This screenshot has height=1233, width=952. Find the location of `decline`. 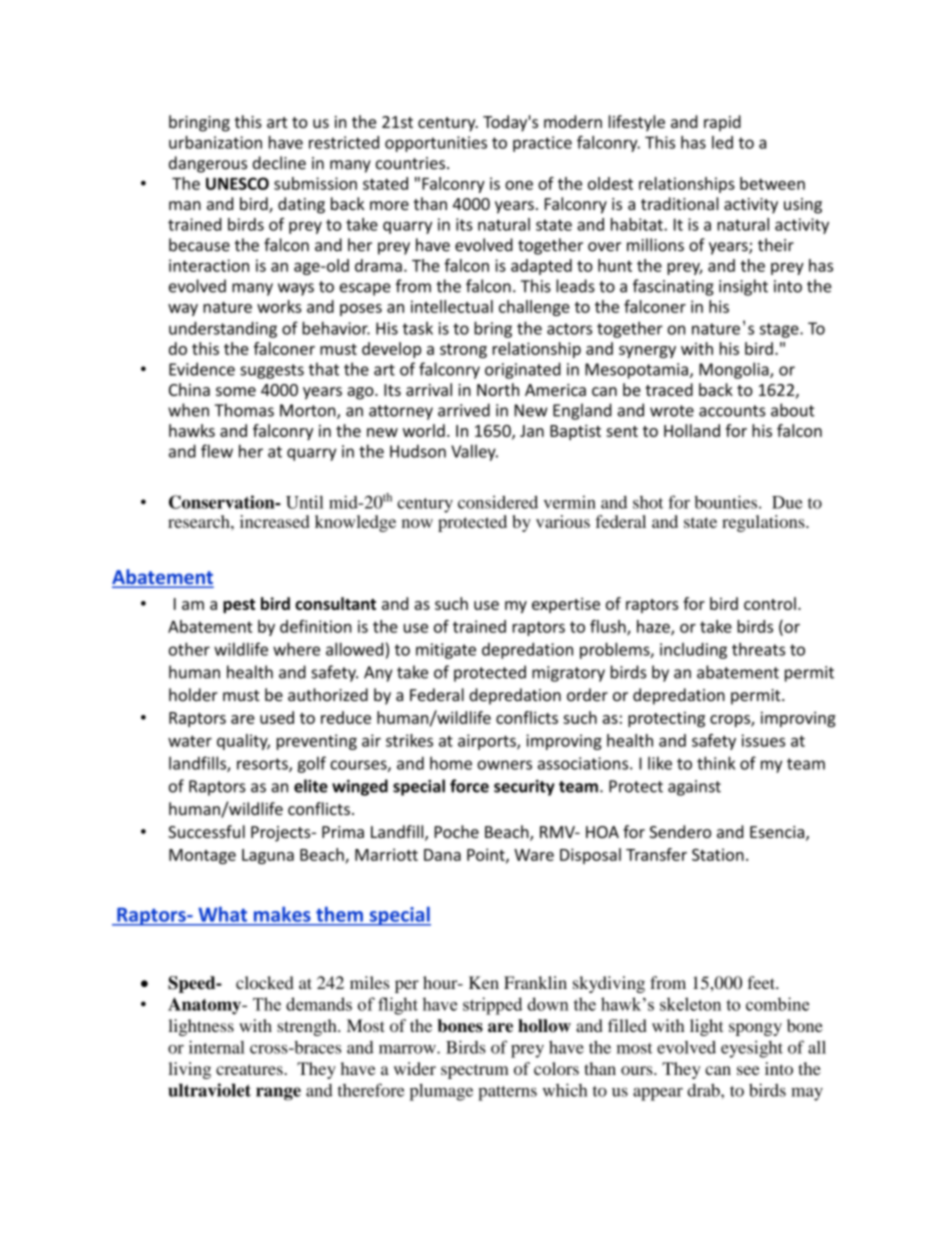

decline is located at coordinates (279, 163).
